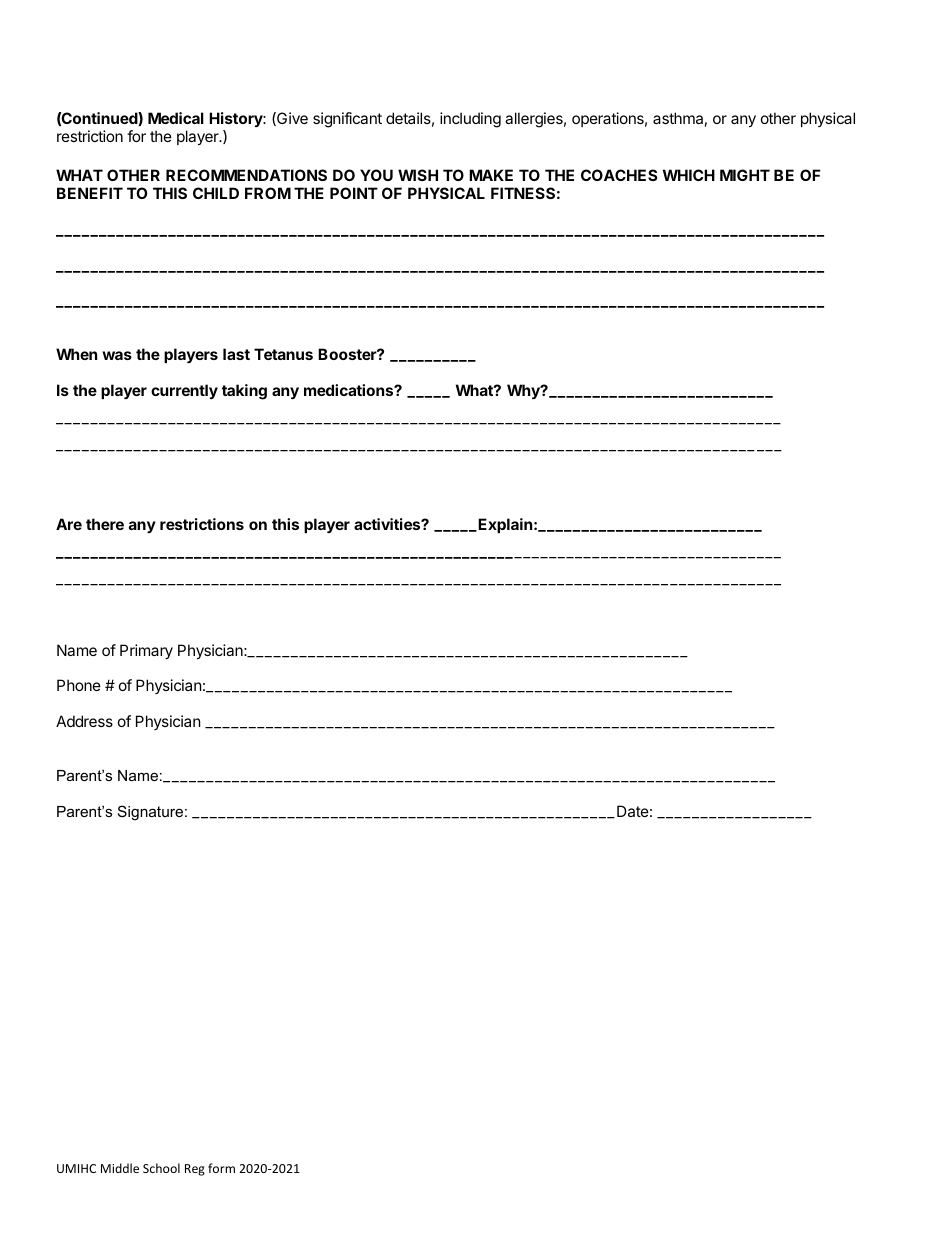  What do you see at coordinates (418, 175) in the document?
I see `WISH` at bounding box center [418, 175].
